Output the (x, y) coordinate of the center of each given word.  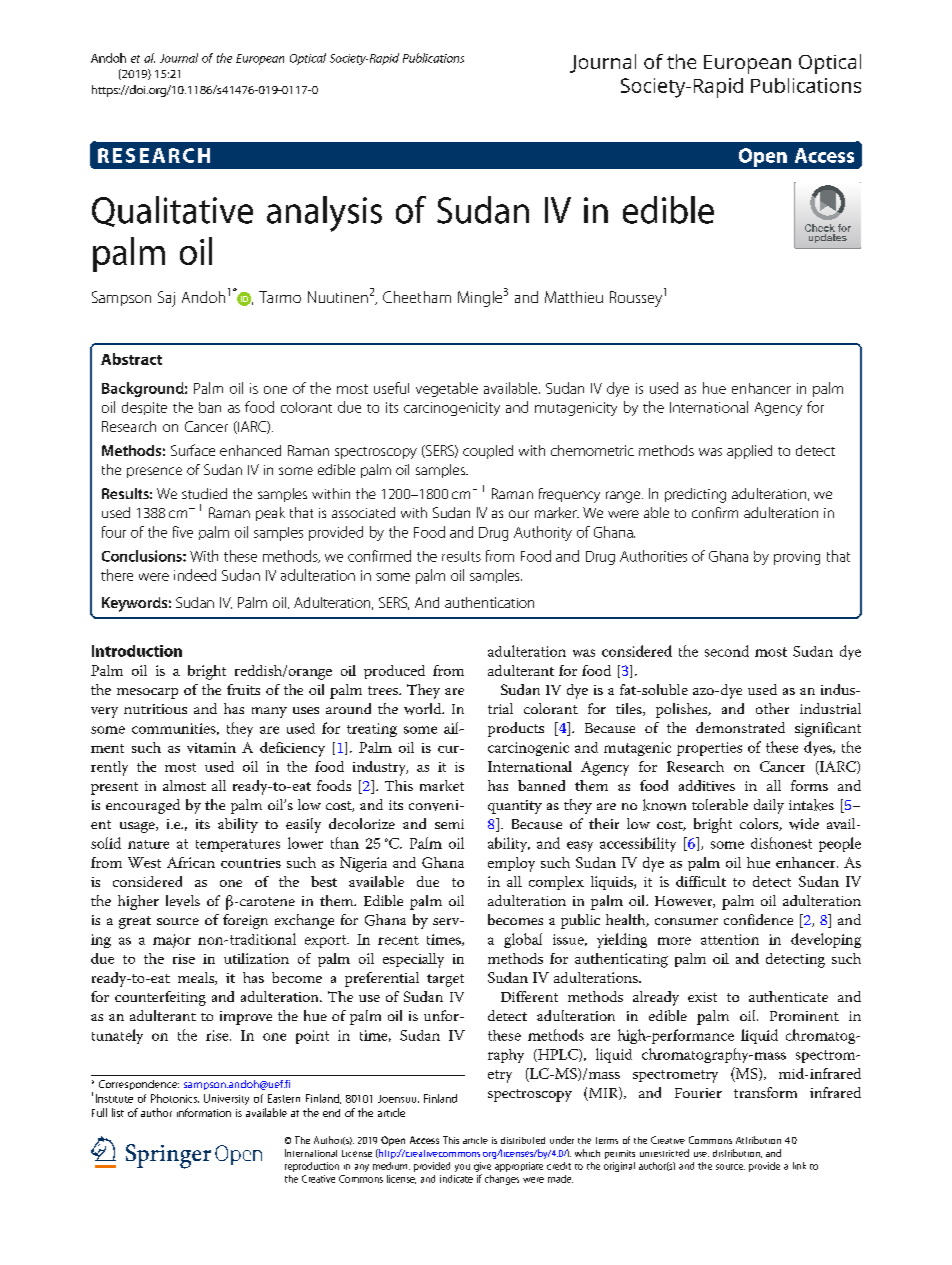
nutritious (155, 709)
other (772, 708)
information (204, 1112)
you (462, 1168)
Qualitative (172, 211)
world (424, 709)
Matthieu (574, 297)
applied (749, 452)
